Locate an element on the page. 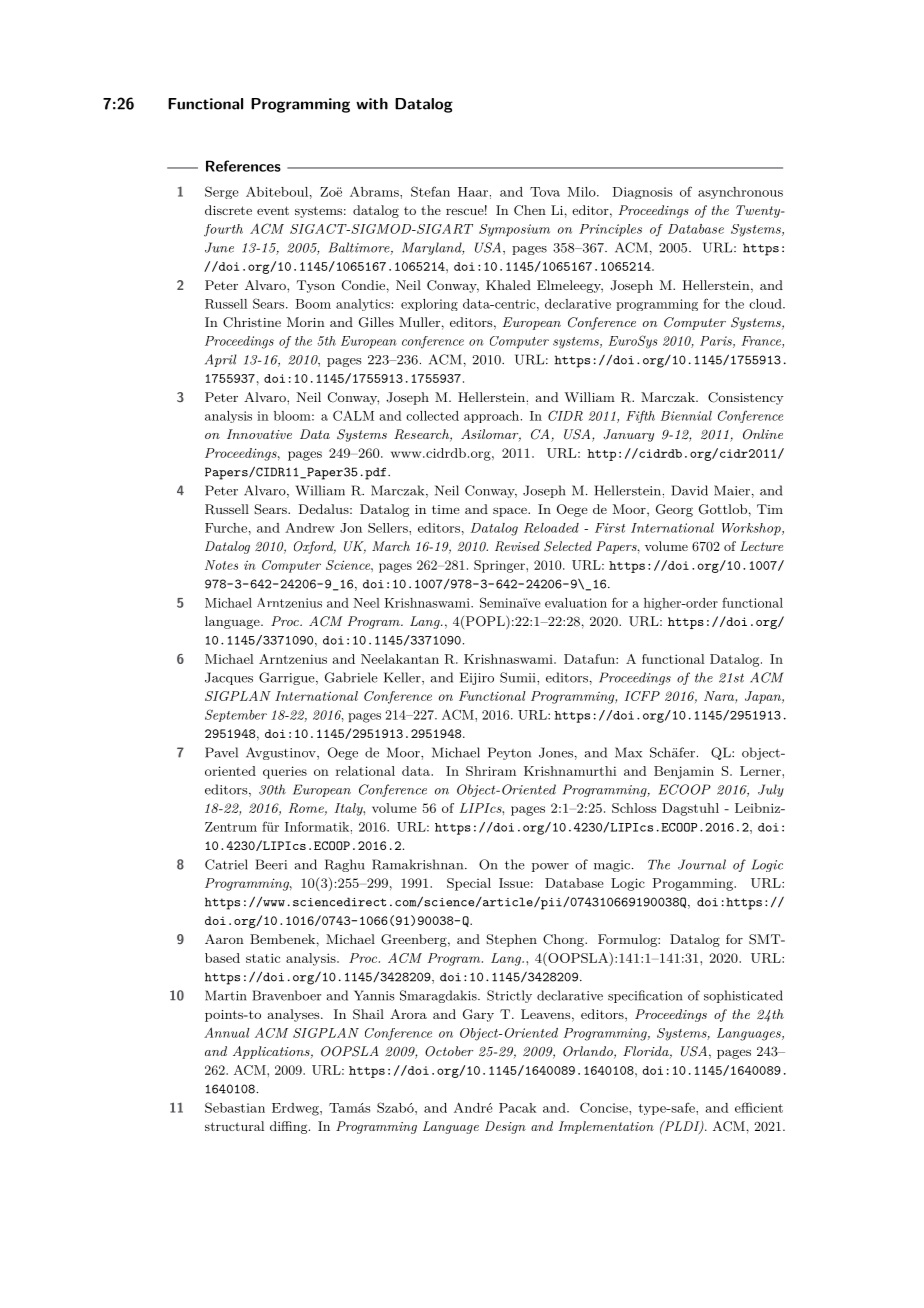  Benjamin is located at coordinates (684, 772).
